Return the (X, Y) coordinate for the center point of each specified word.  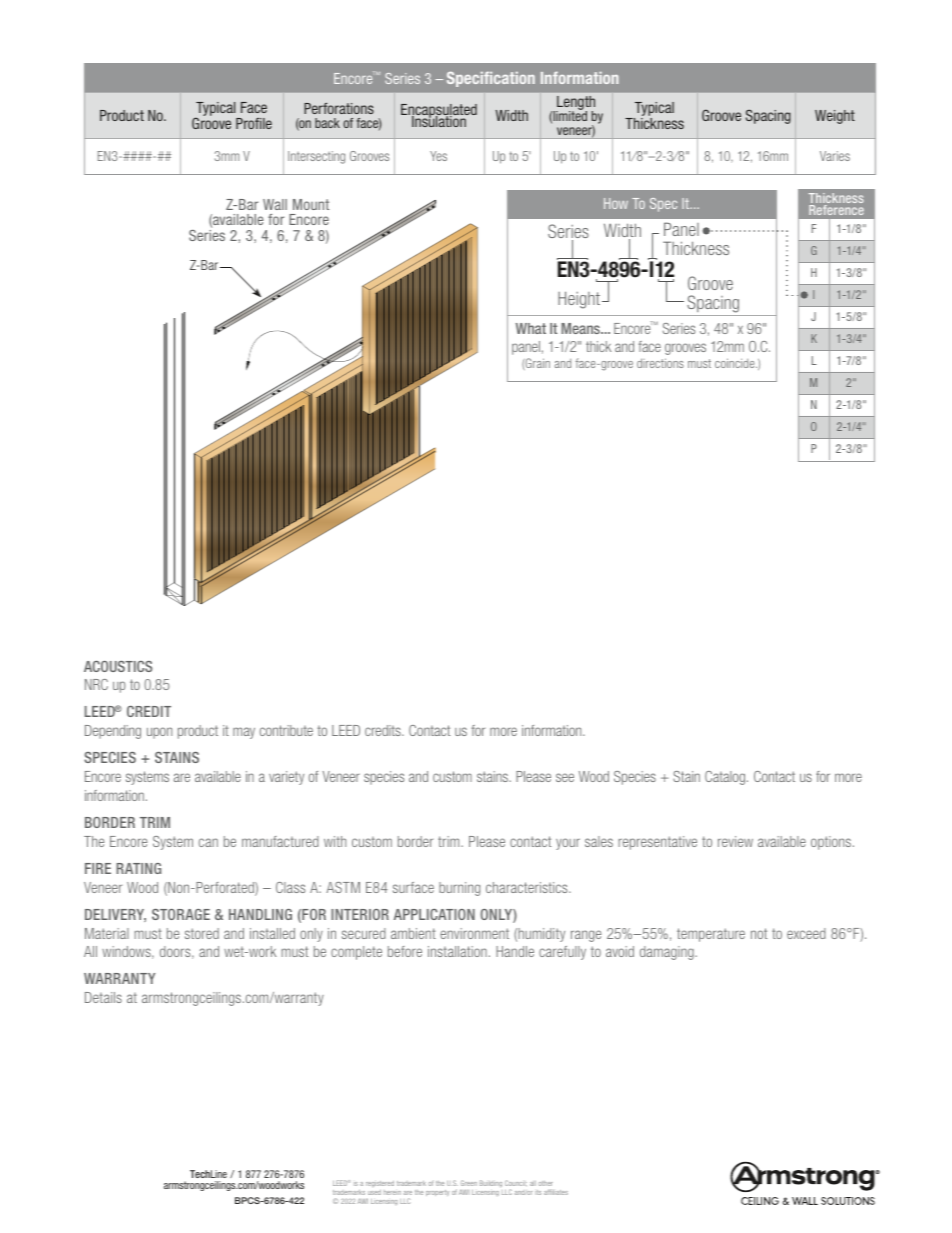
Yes (438, 156)
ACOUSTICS (118, 666)
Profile (254, 123)
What (531, 328)
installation (457, 951)
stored (202, 933)
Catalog (726, 778)
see (565, 777)
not (759, 933)
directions (660, 363)
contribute (286, 730)
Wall (275, 204)
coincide (736, 363)
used (374, 1192)
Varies (835, 156)
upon (159, 733)
